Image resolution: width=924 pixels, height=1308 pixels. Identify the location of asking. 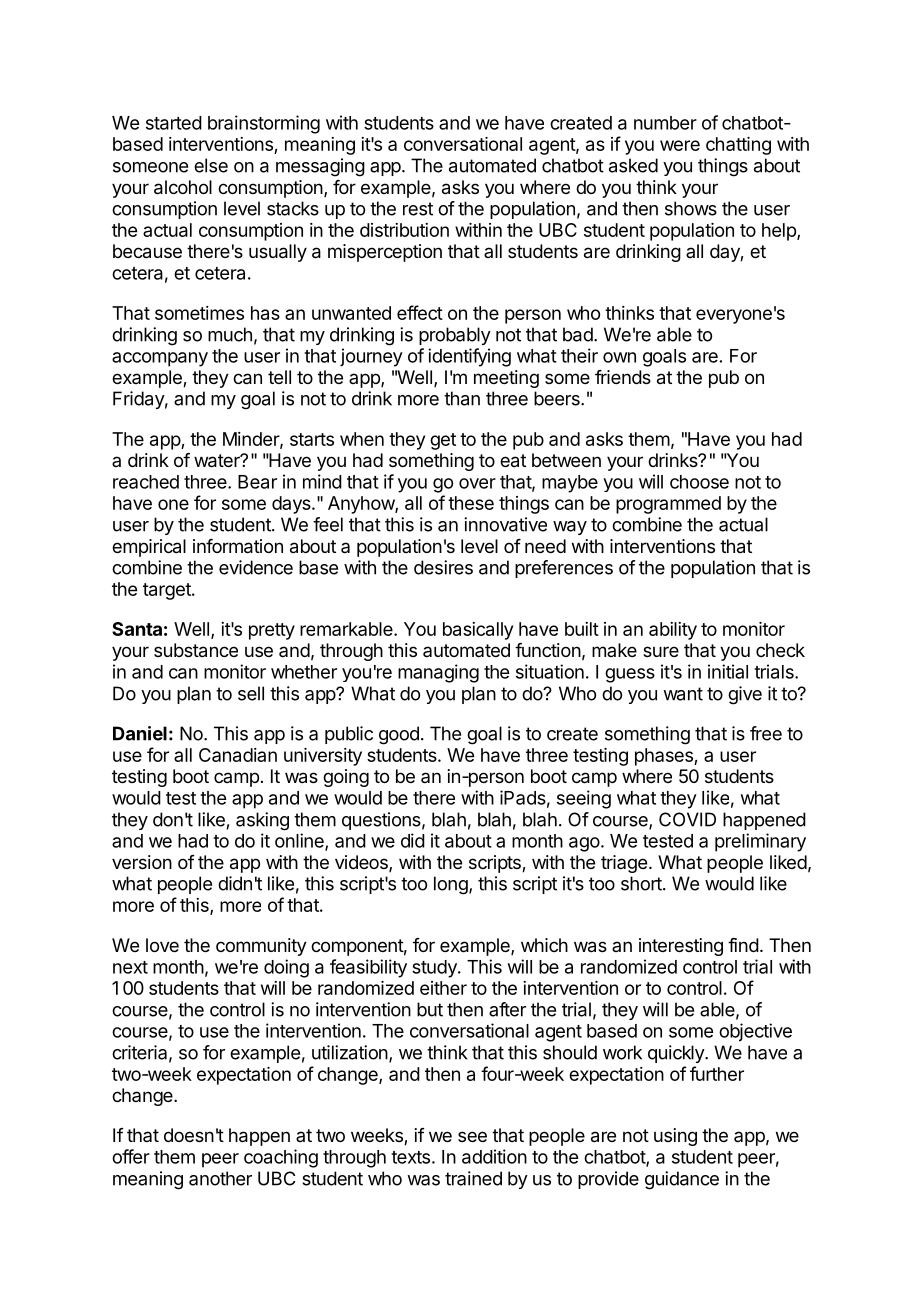
(262, 821).
